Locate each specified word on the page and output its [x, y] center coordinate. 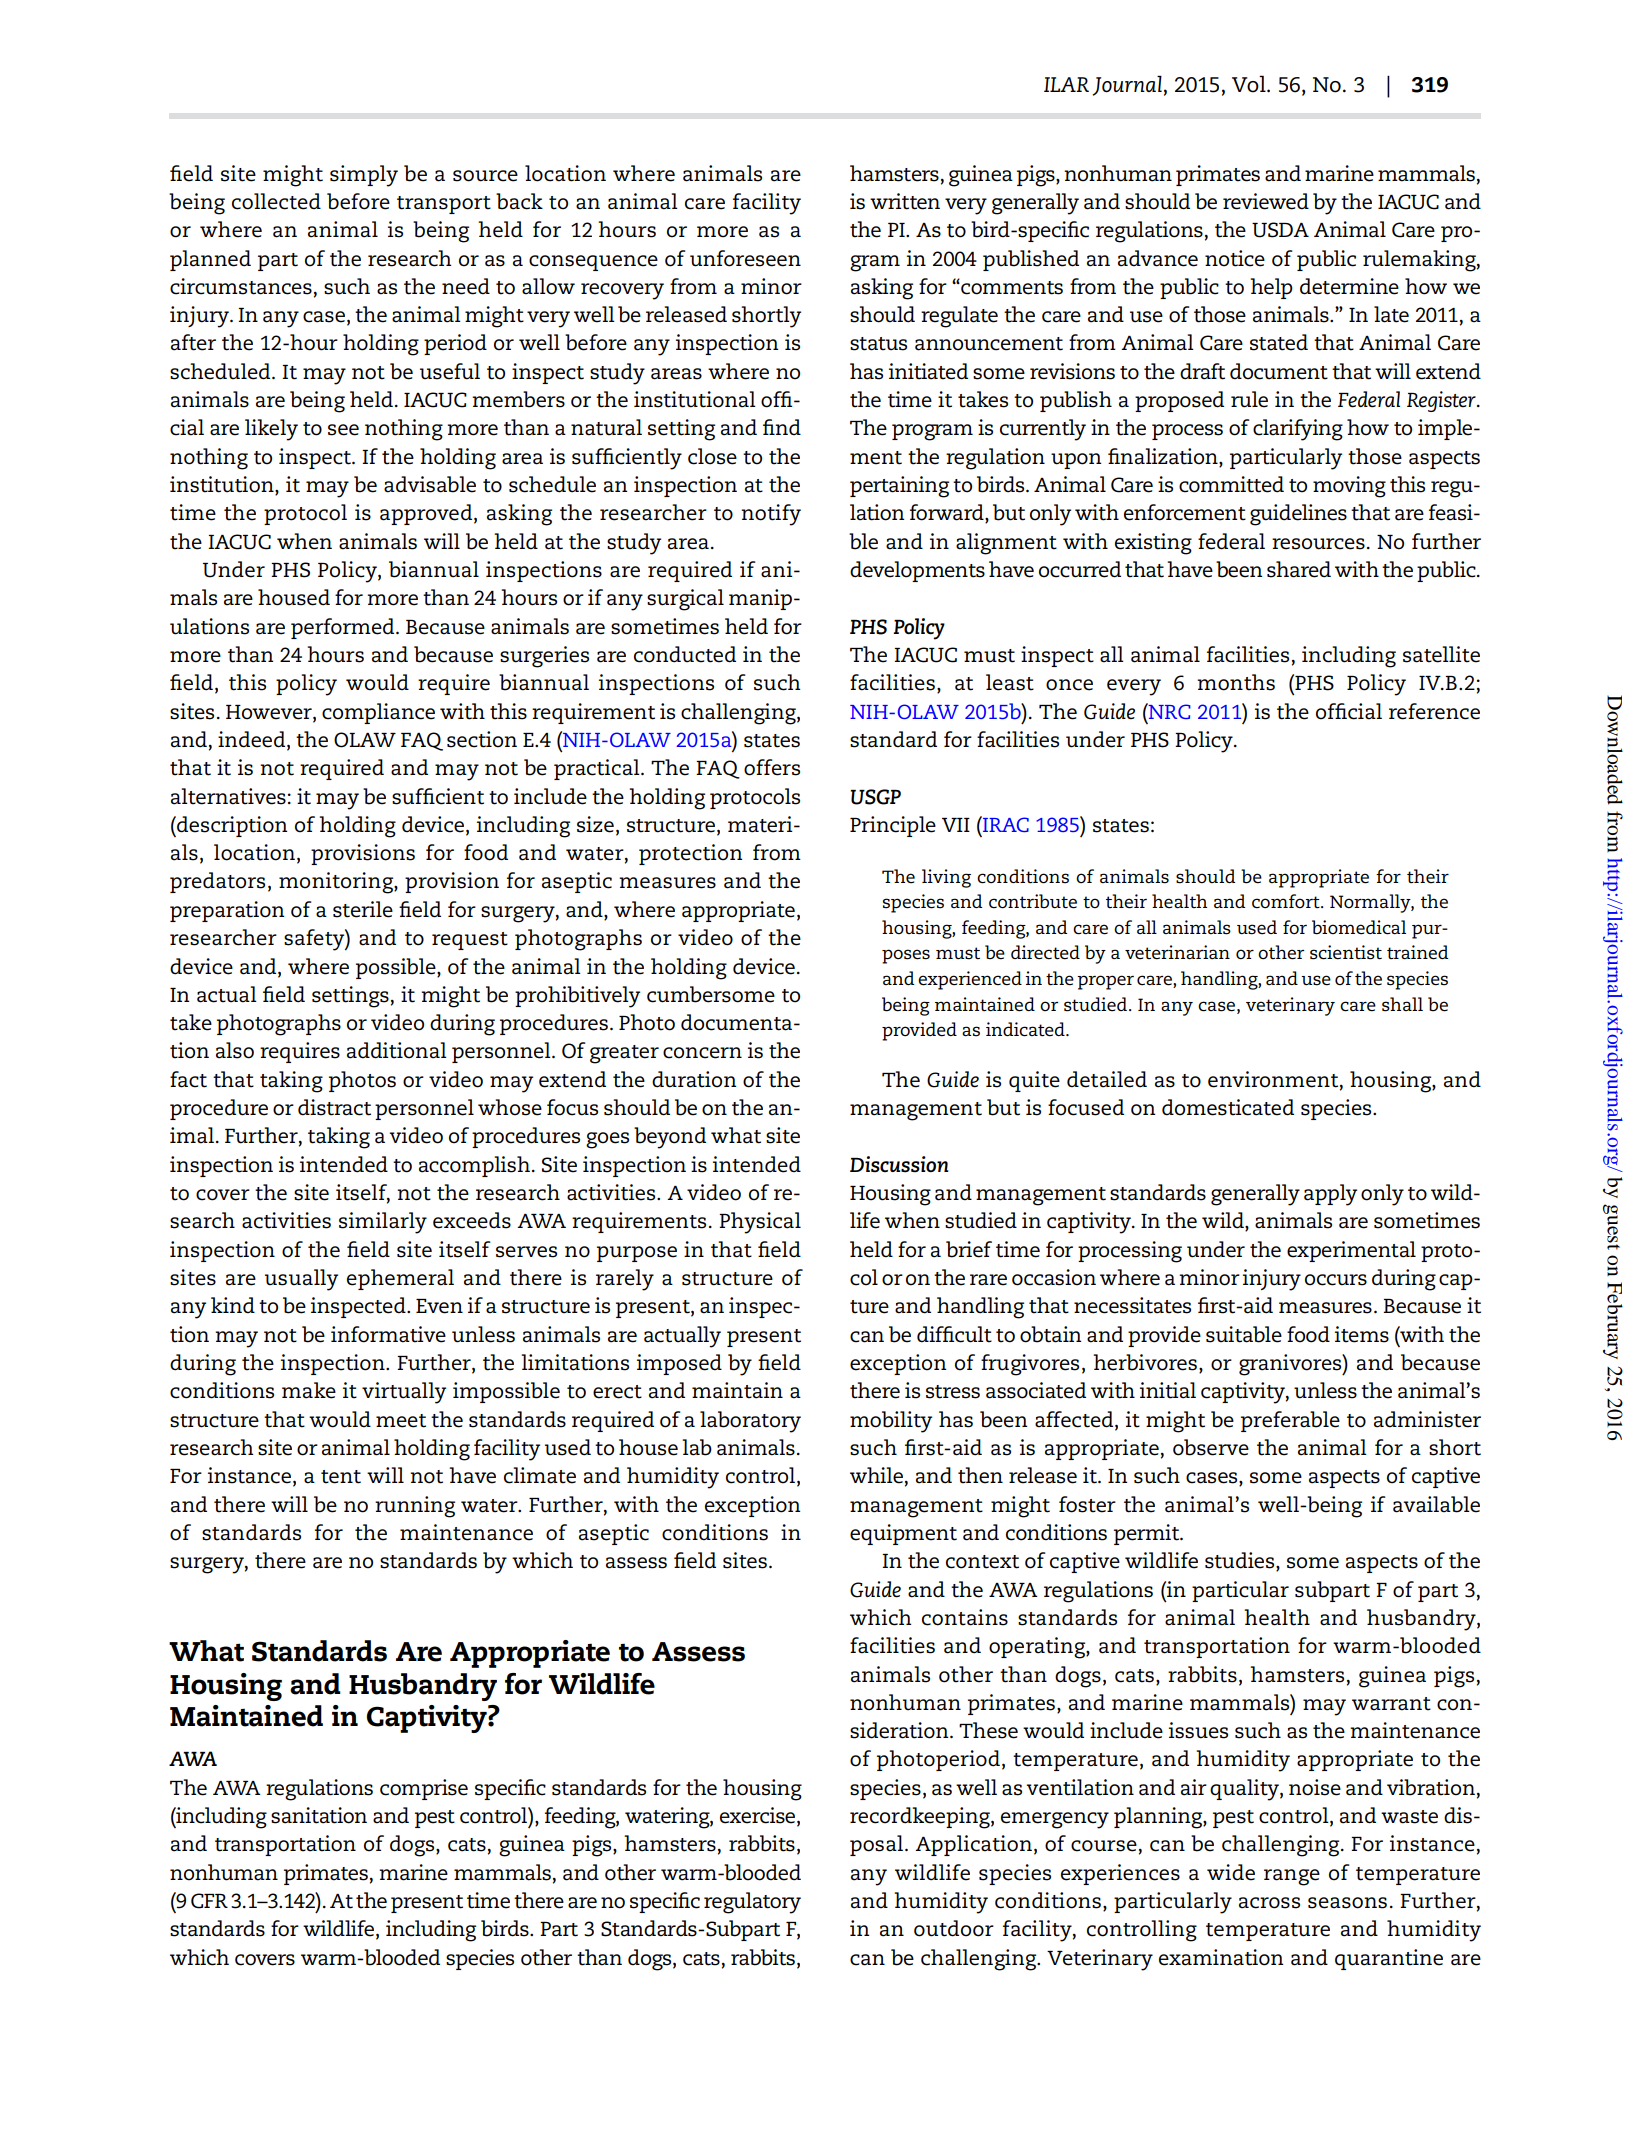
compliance [378, 713]
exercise [759, 1816]
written [905, 201]
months [1236, 682]
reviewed [1266, 201]
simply [364, 176]
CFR [209, 1901]
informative [388, 1334]
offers [772, 767]
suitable [1244, 1334]
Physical [760, 1223]
